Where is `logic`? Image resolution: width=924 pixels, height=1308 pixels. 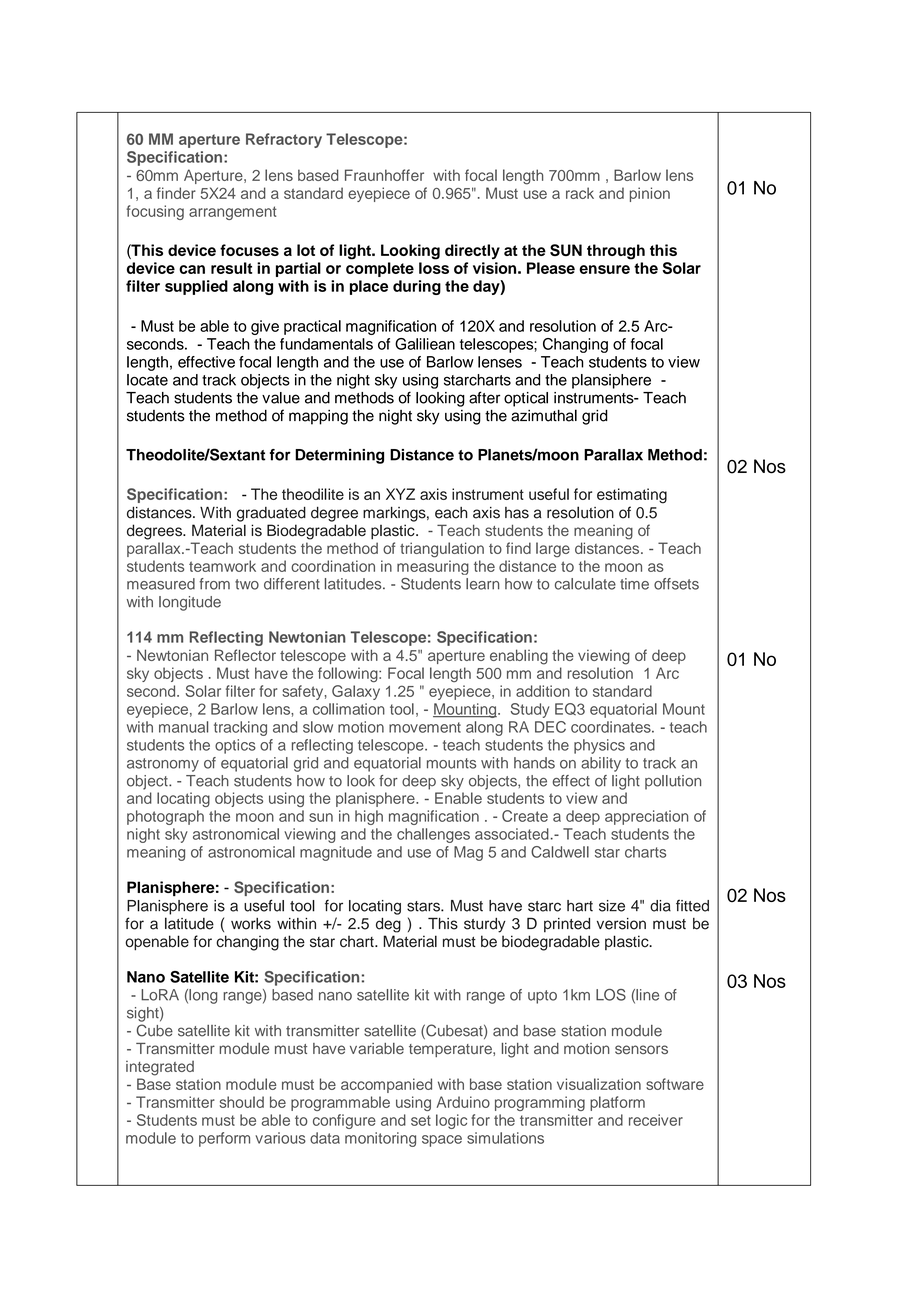
logic is located at coordinates (451, 1121).
